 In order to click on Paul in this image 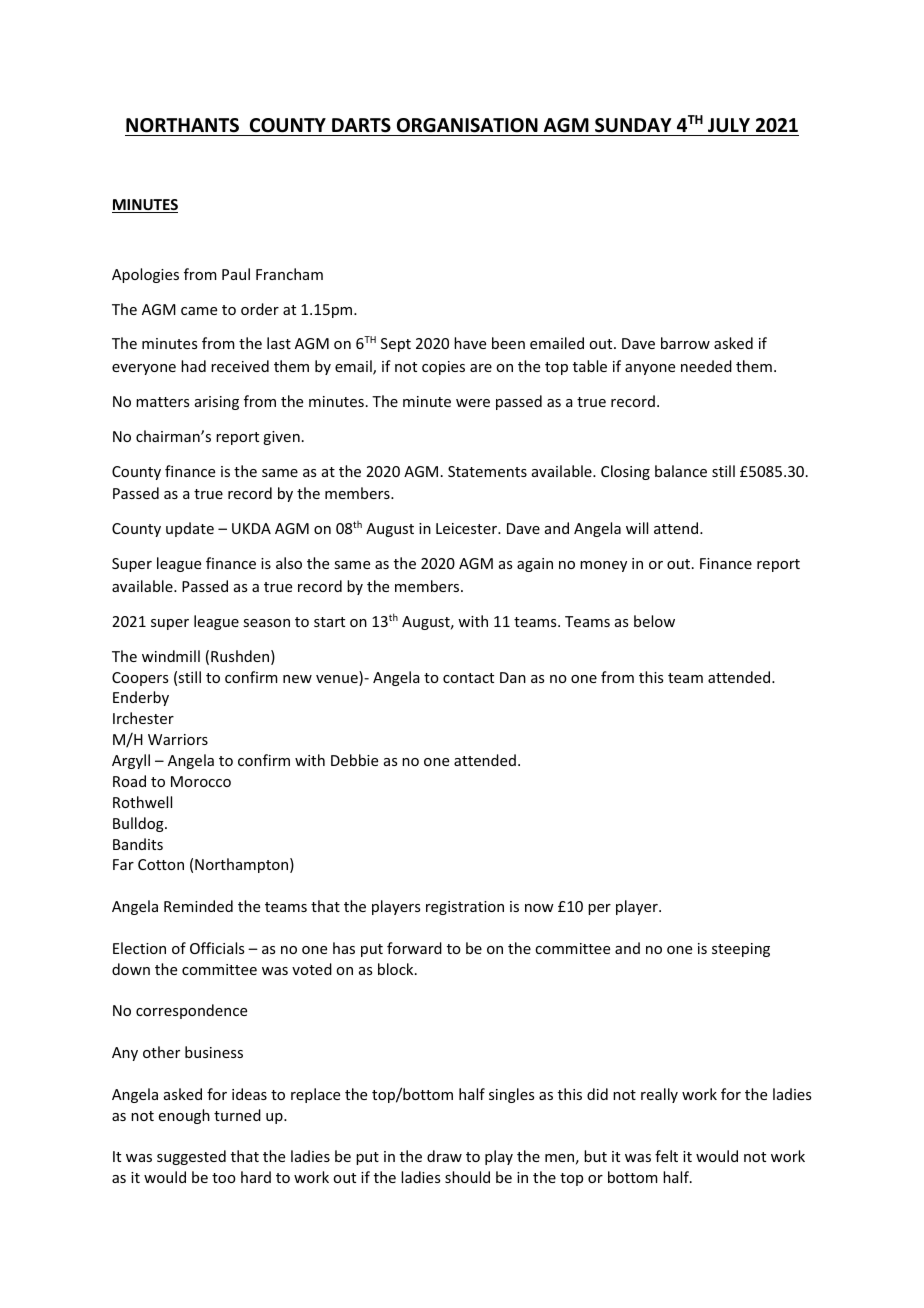, I will do `click(236, 274)`.
